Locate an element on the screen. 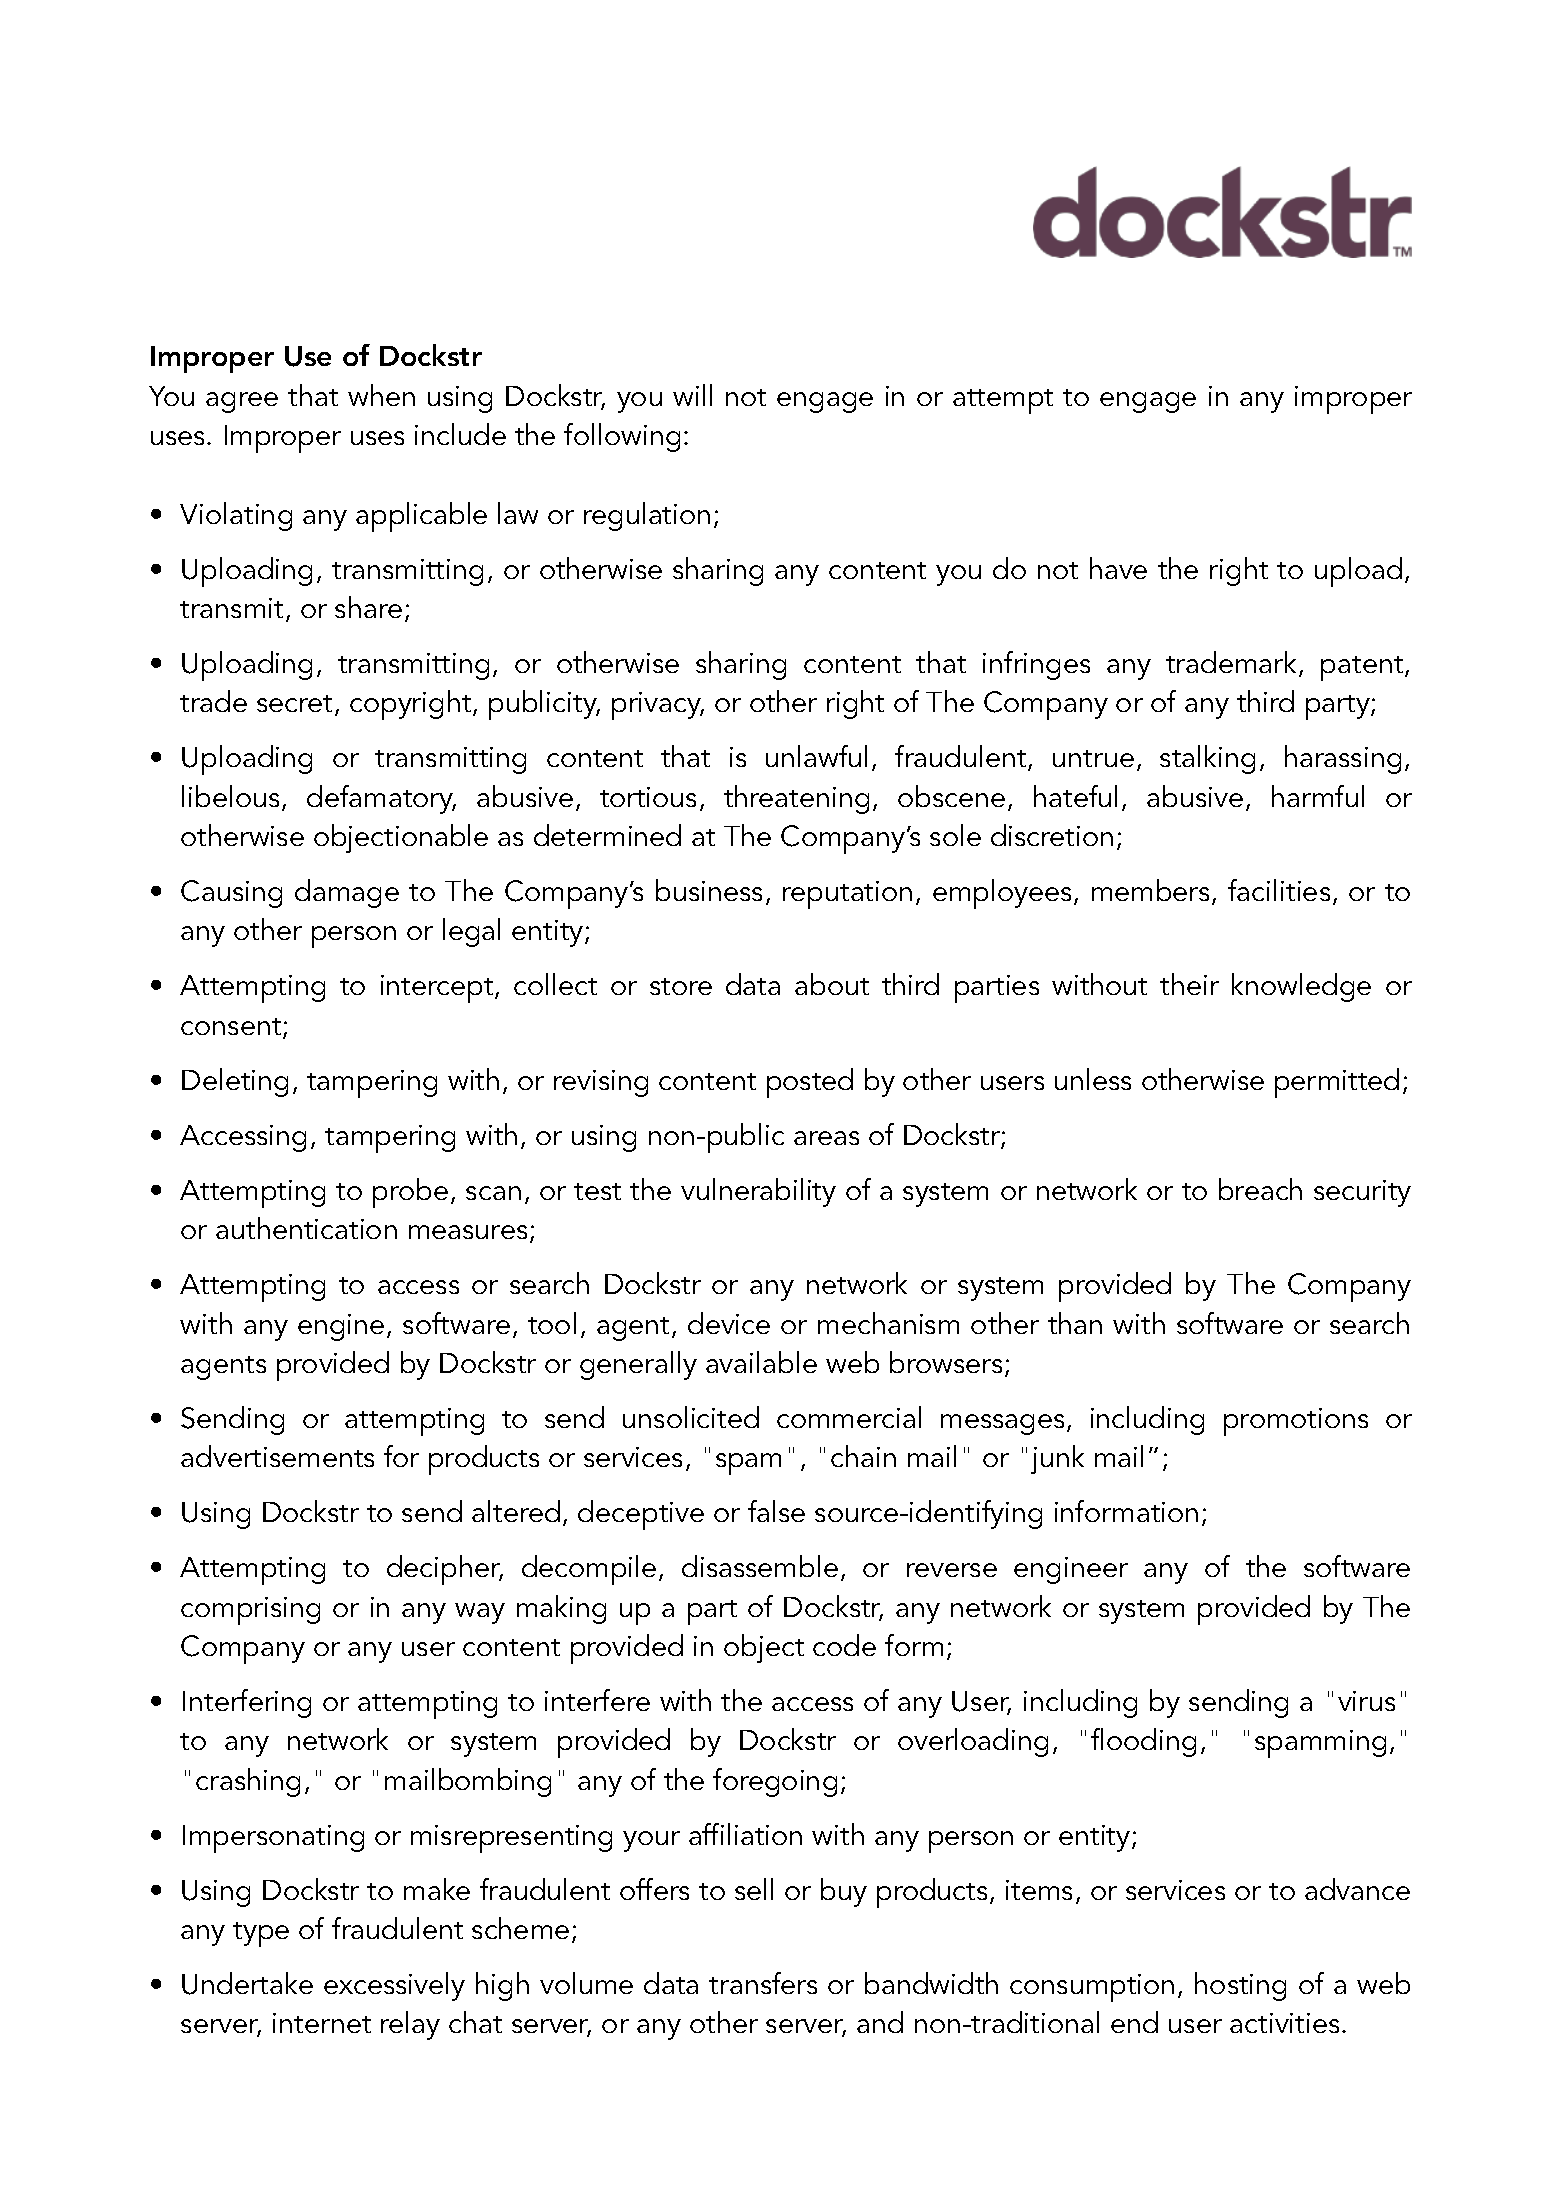  transfers is located at coordinates (763, 1983).
